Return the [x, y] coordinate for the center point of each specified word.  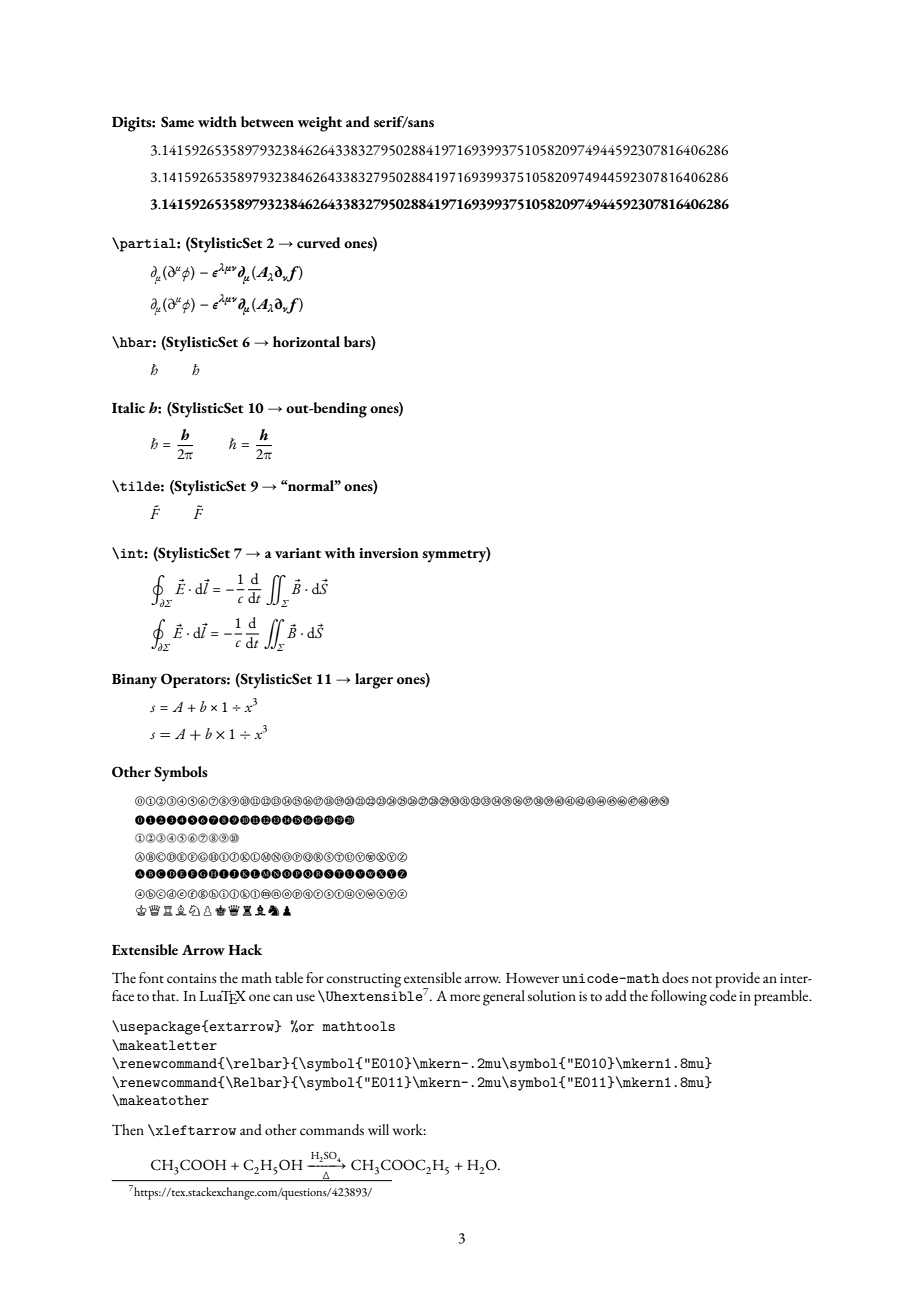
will [378, 1129]
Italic [128, 407]
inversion [389, 553]
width [217, 122]
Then [128, 1129]
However [532, 978]
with [340, 553]
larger [374, 681]
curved [319, 242]
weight [320, 124]
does [675, 977]
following [679, 998]
